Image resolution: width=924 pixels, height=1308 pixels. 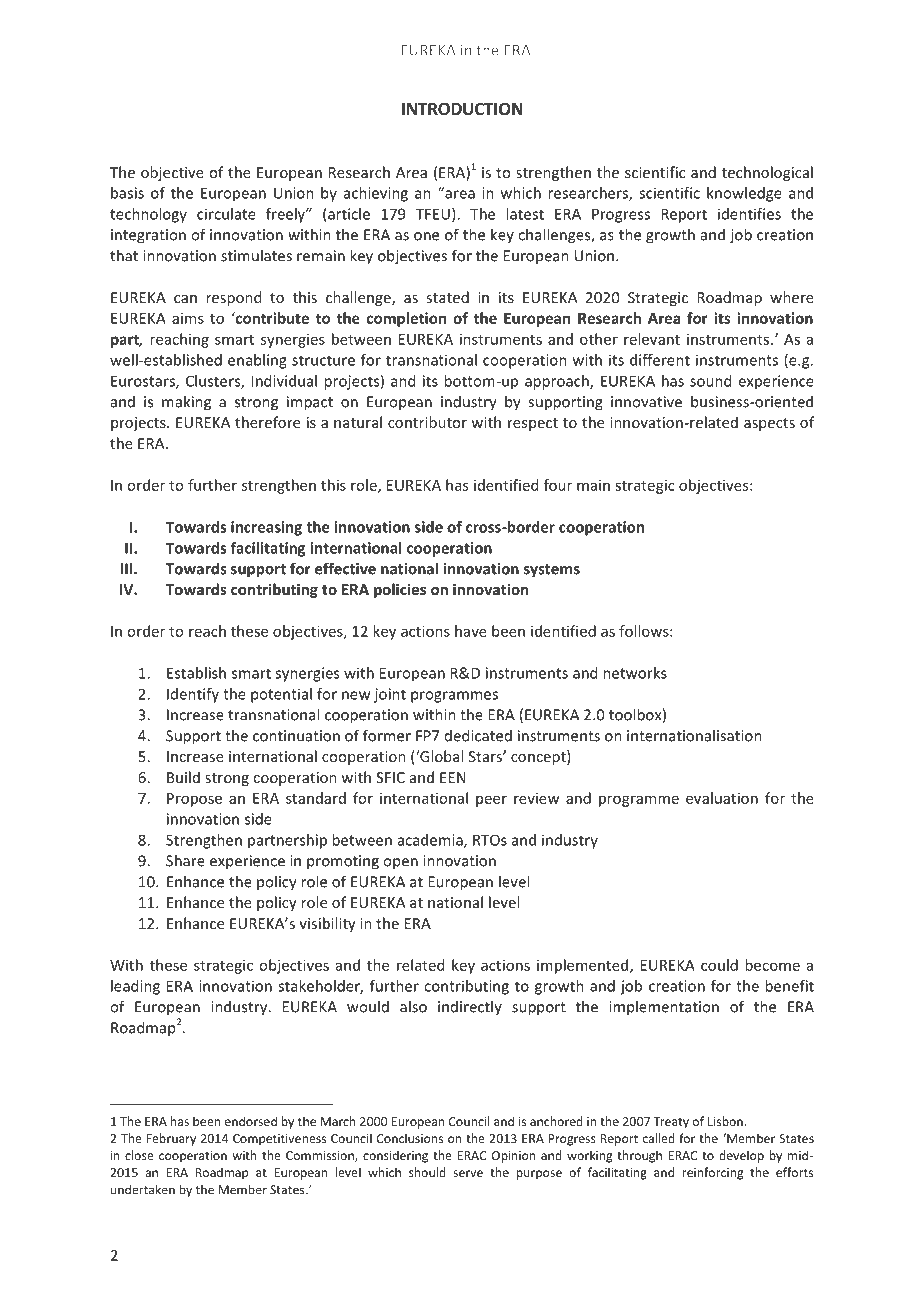 What do you see at coordinates (769, 424) in the image?
I see `aspects` at bounding box center [769, 424].
